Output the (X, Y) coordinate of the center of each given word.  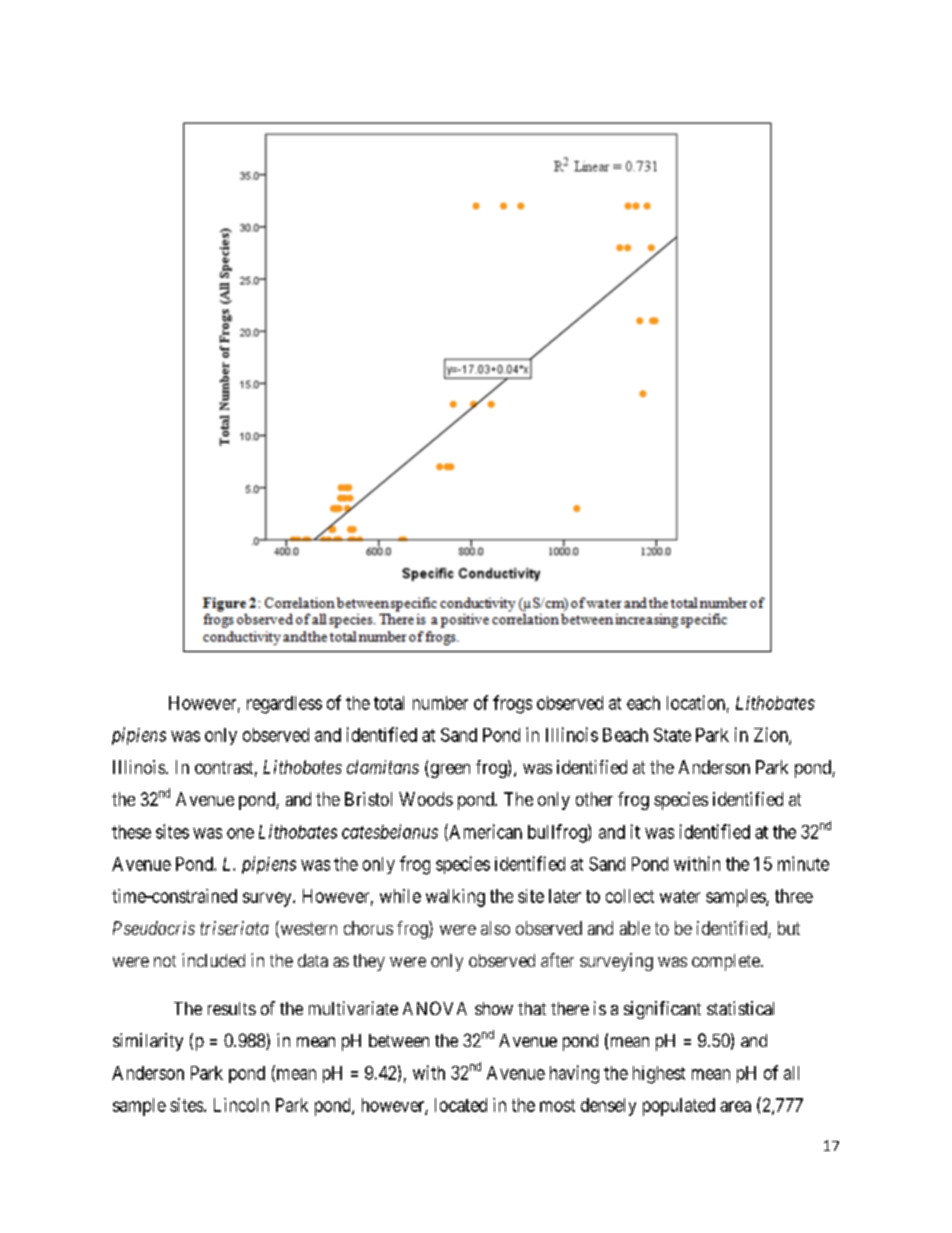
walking (455, 898)
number (440, 703)
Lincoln (241, 1105)
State (672, 735)
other (594, 799)
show (494, 1008)
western (307, 930)
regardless (284, 705)
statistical (740, 1008)
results (232, 1008)
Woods (426, 799)
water (680, 896)
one (240, 833)
